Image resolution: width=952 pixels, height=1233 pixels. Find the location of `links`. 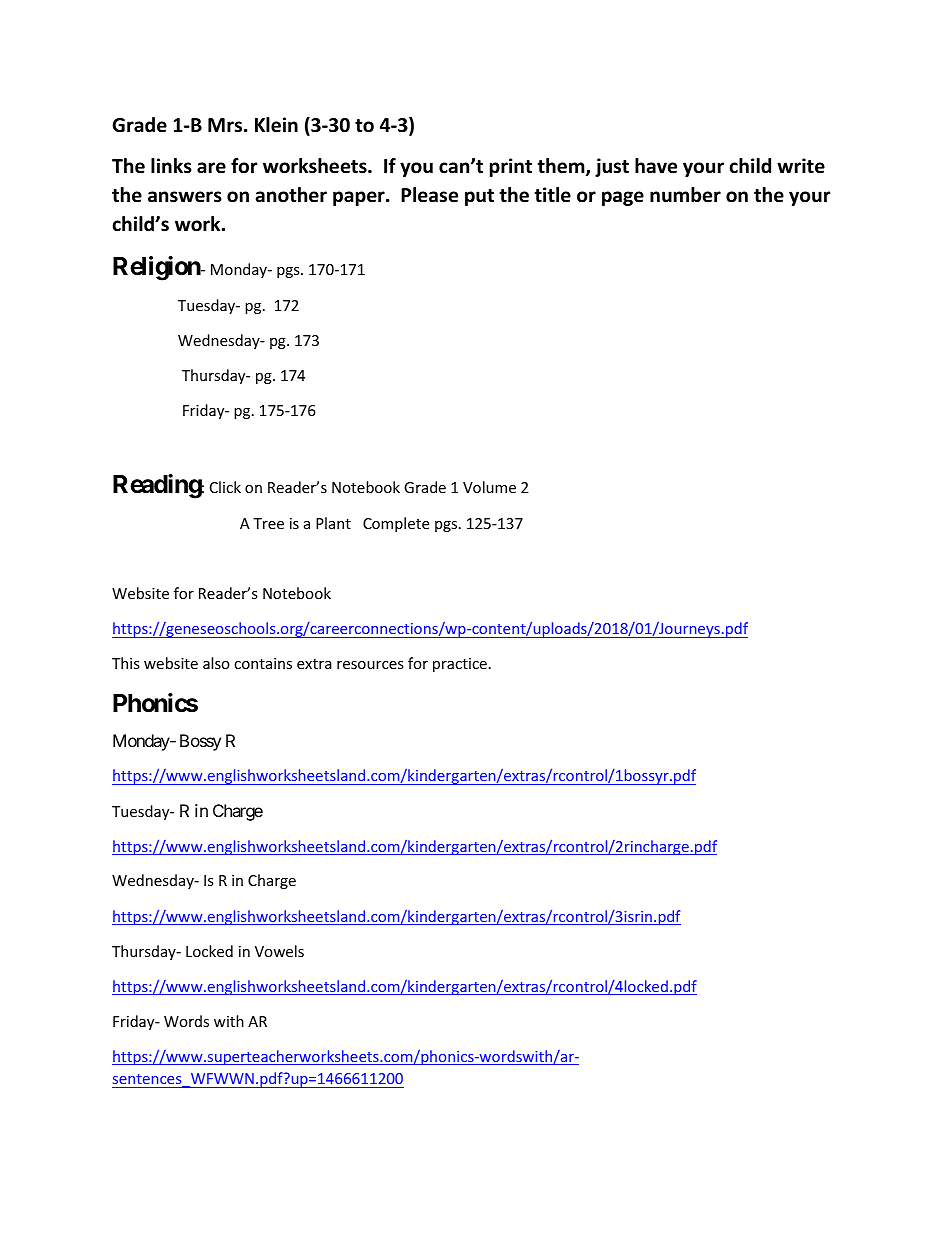

links is located at coordinates (171, 166).
